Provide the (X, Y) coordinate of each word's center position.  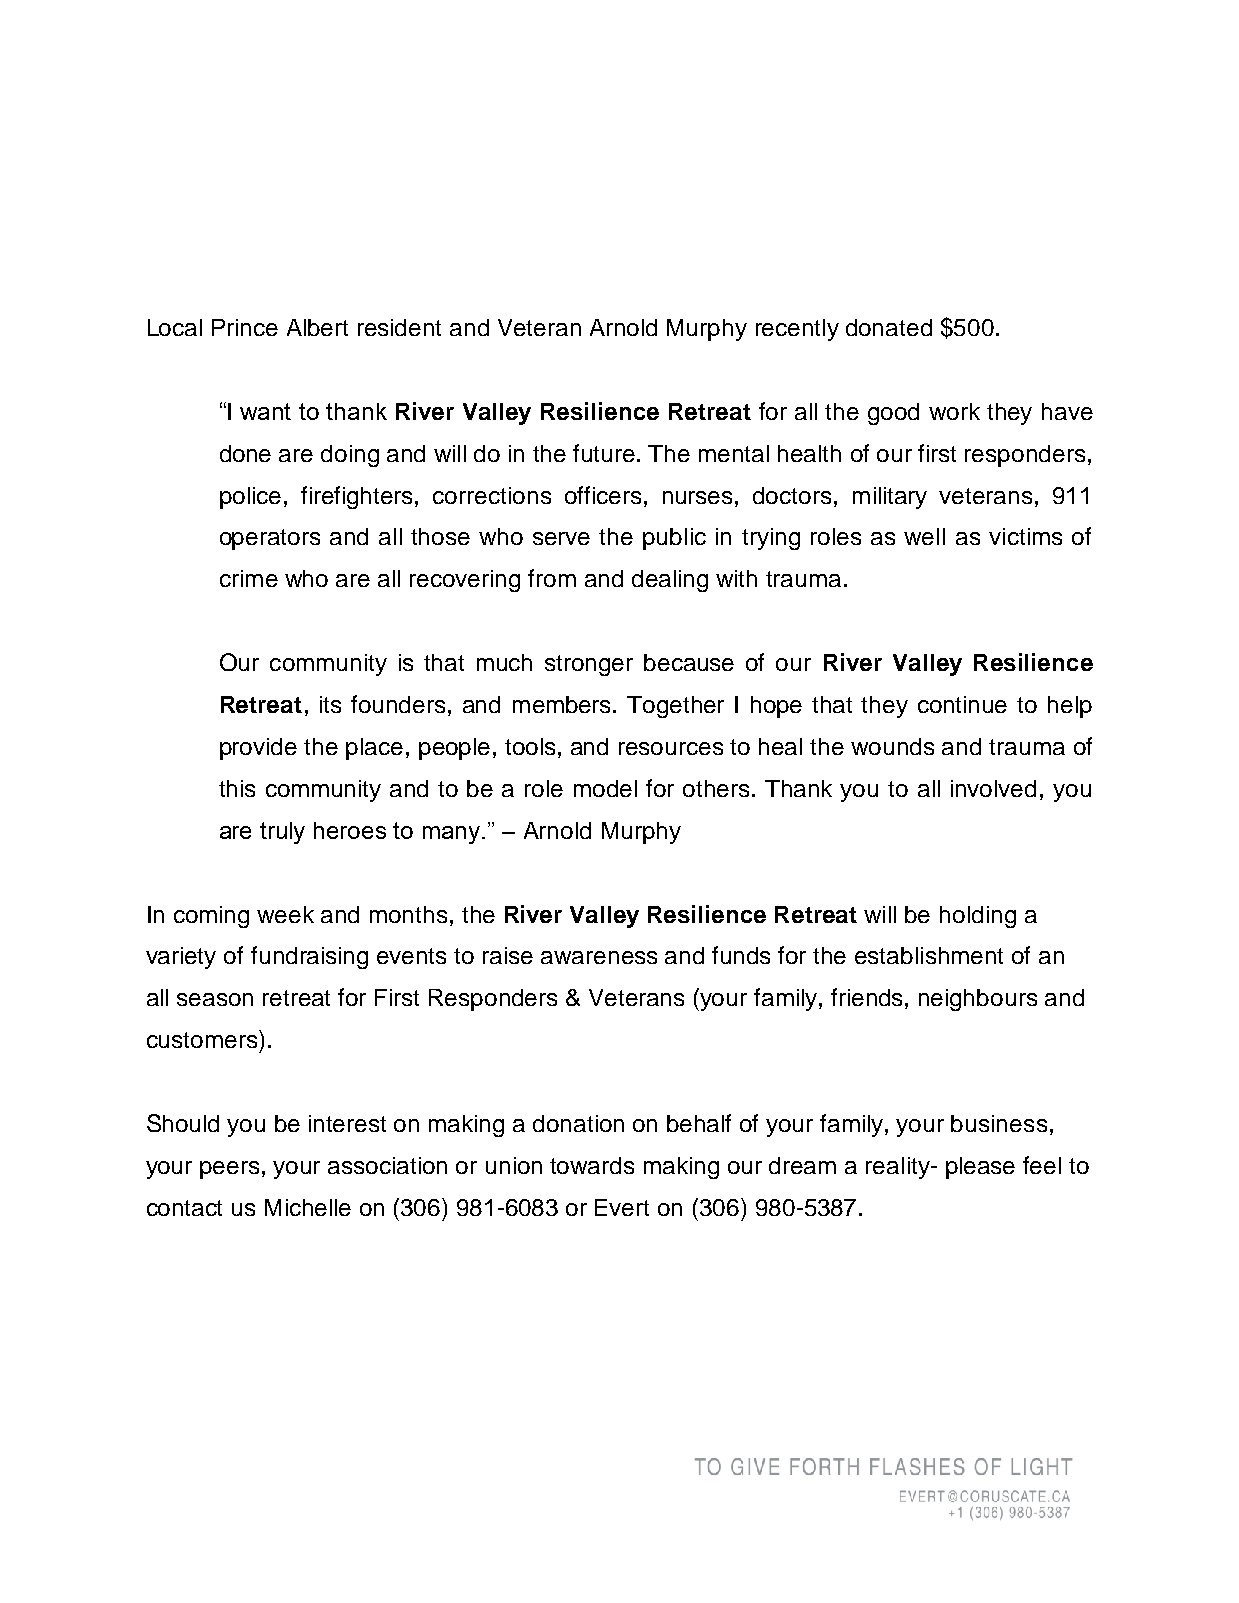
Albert (317, 327)
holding (978, 917)
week (285, 914)
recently (797, 330)
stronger (589, 665)
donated (889, 327)
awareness (599, 957)
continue (962, 704)
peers (229, 1170)
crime (249, 578)
